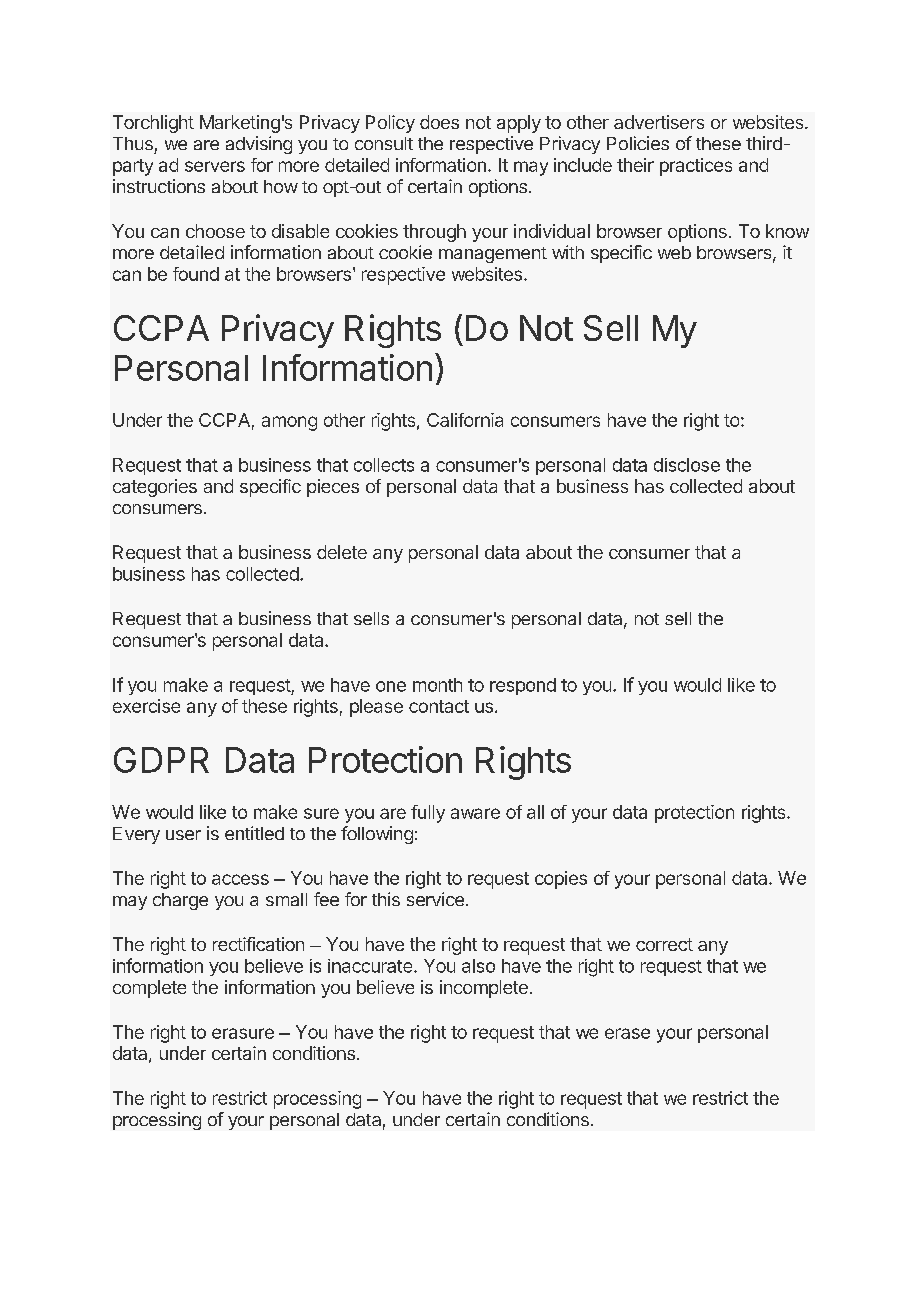 The width and height of the screenshot is (924, 1307). Describe the element at coordinates (523, 686) in the screenshot. I see `respond` at that location.
